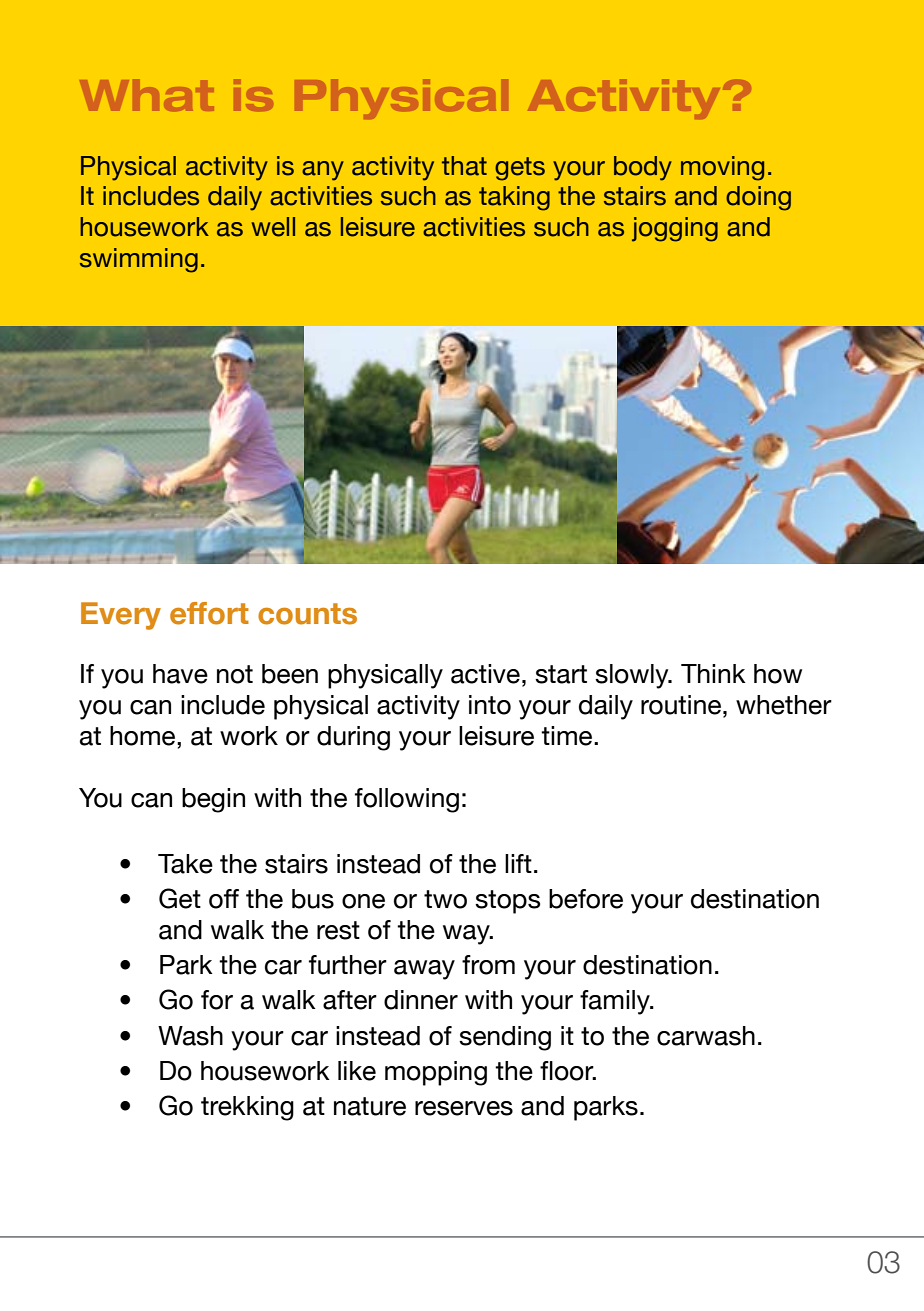 Image resolution: width=924 pixels, height=1311 pixels. I want to click on well, so click(273, 227).
